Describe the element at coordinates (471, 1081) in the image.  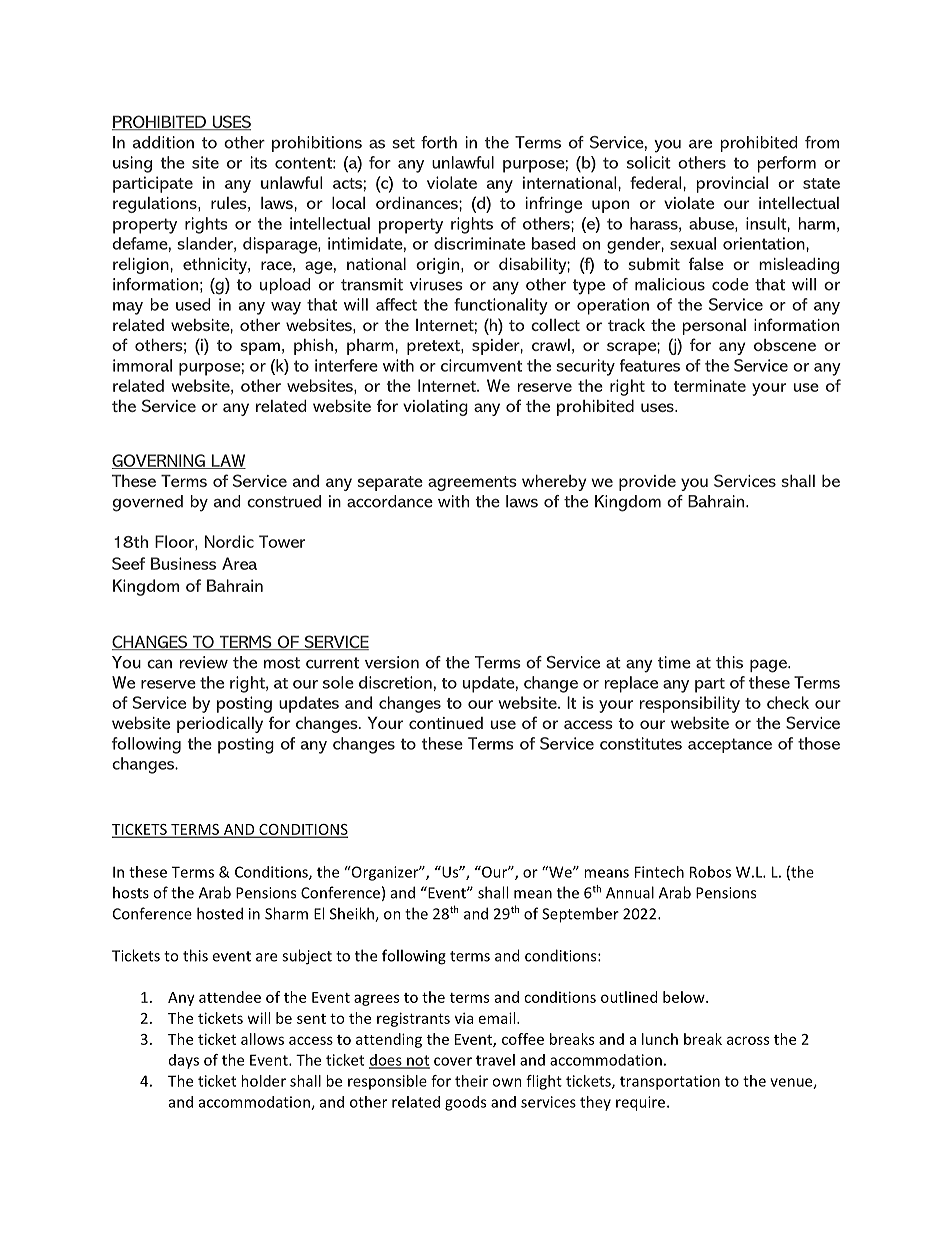
I see `their` at that location.
